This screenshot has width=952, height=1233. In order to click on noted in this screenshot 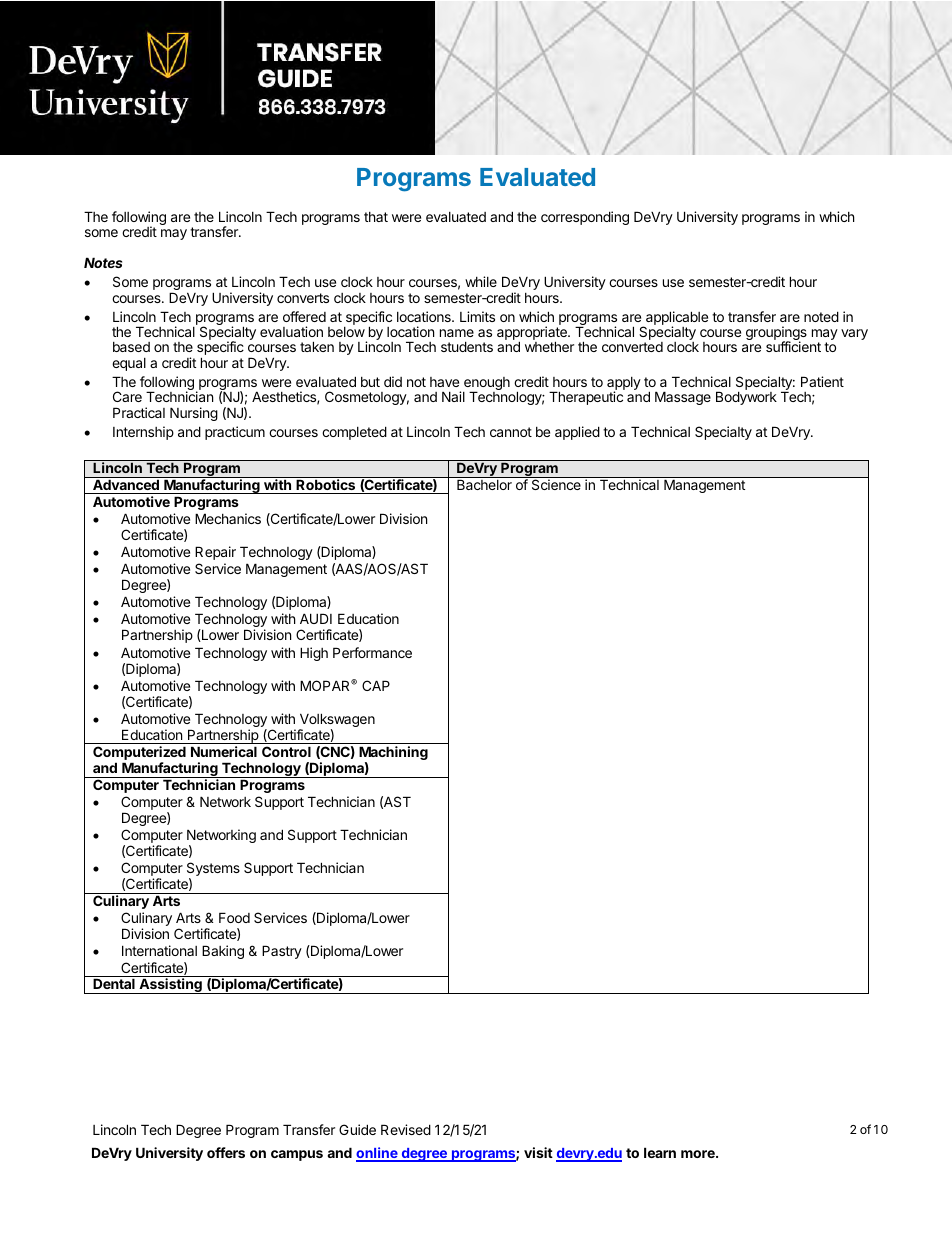, I will do `click(821, 316)`.
